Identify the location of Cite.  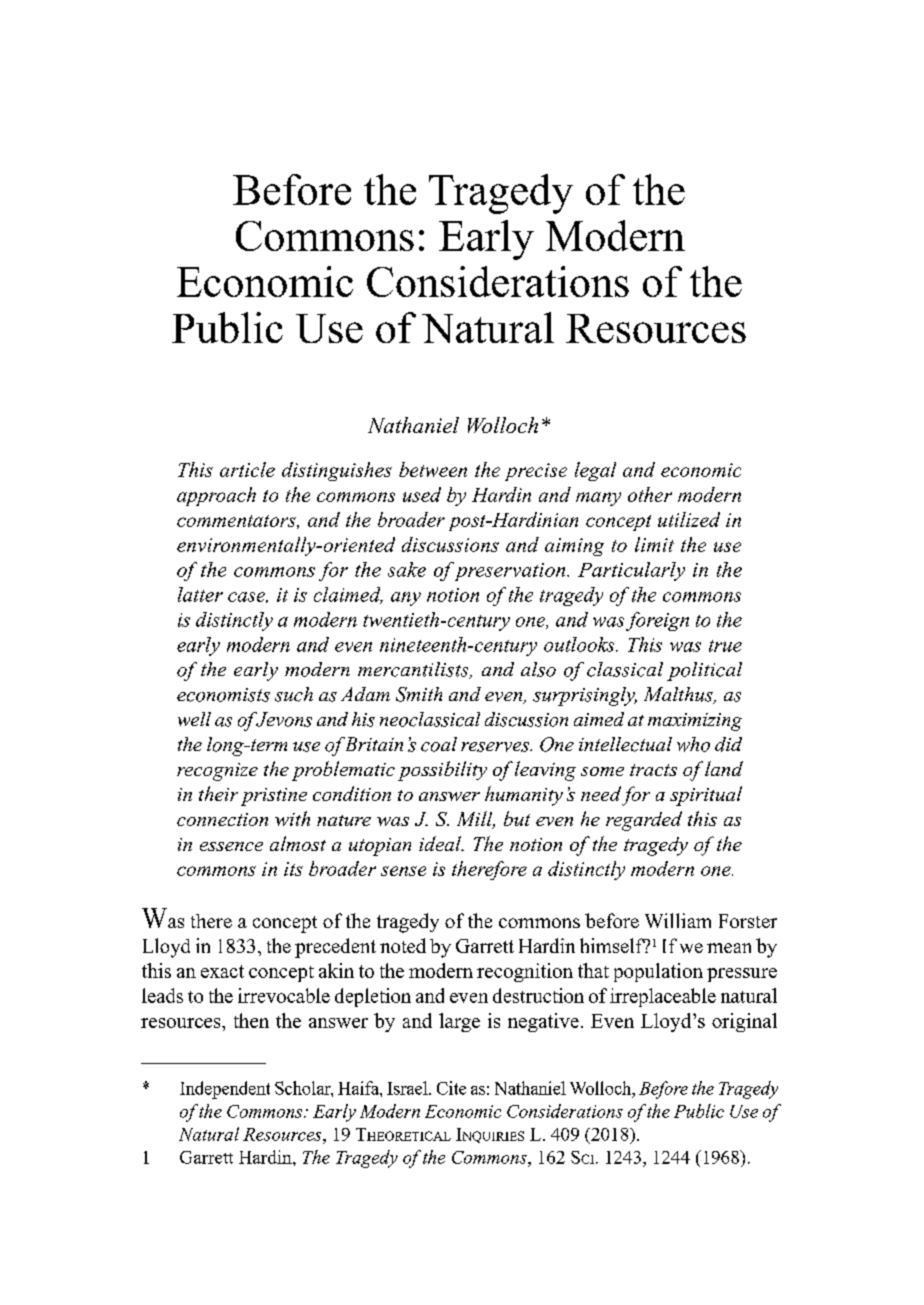
(451, 1088).
